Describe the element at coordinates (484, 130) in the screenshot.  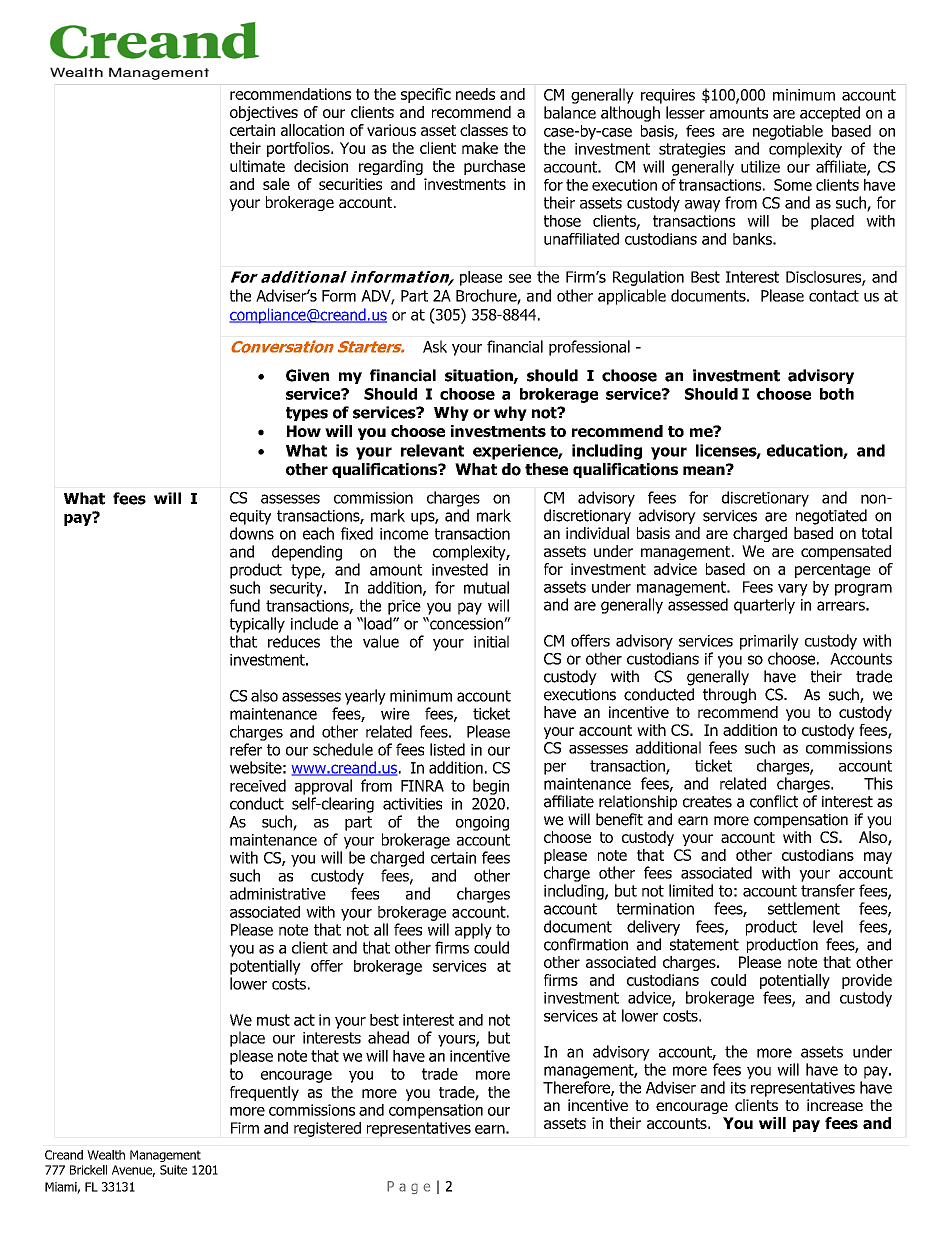
I see `classes` at that location.
